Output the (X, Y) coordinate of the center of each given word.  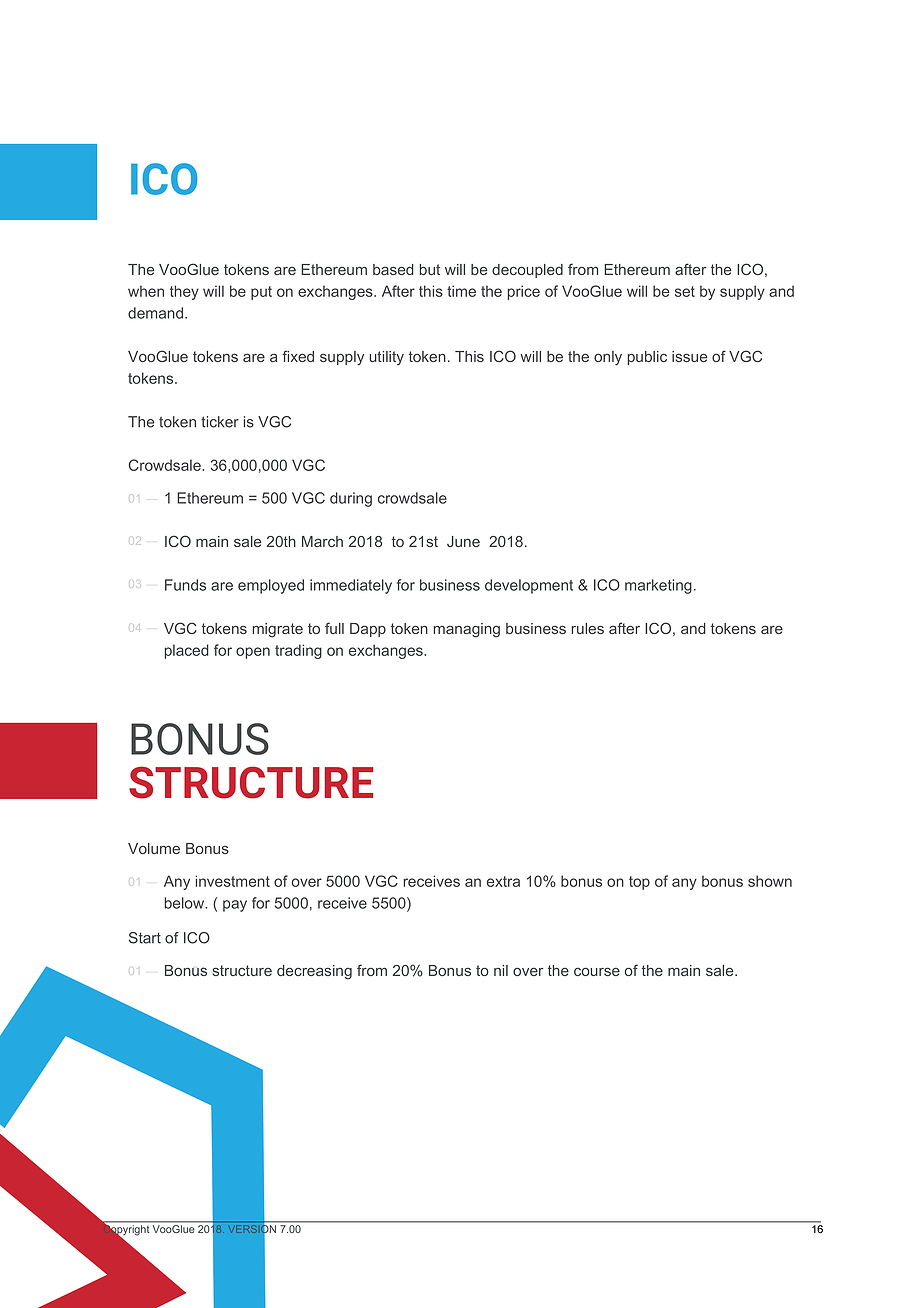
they (184, 292)
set (685, 291)
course (597, 971)
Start (145, 938)
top (639, 883)
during (351, 499)
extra (503, 881)
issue (689, 356)
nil (501, 970)
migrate (278, 630)
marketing (658, 586)
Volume (154, 848)
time (461, 291)
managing (467, 630)
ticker (220, 422)
